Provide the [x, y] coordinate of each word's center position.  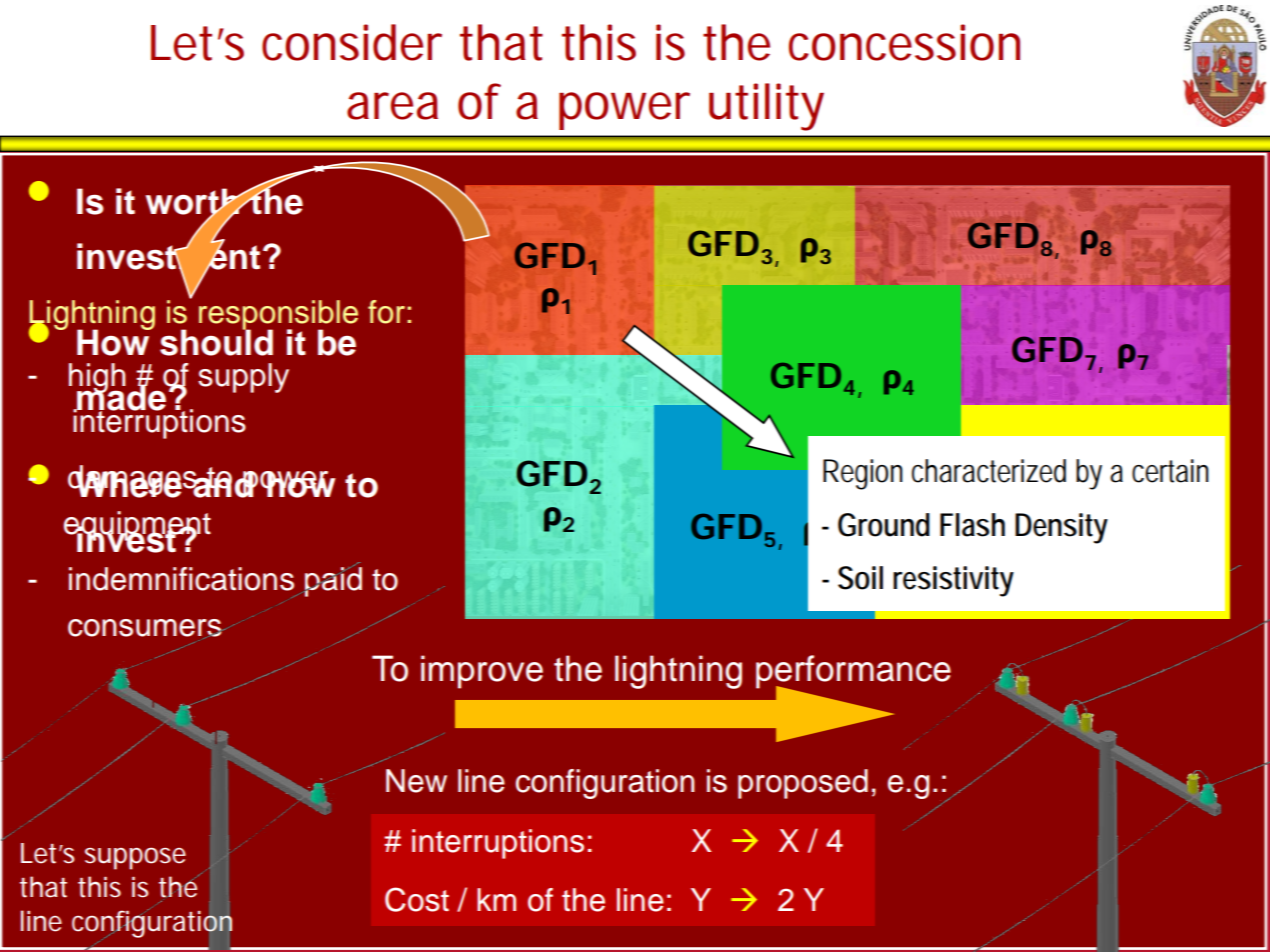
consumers [146, 628]
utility [766, 107]
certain [1170, 471]
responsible [278, 316]
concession [904, 42]
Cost [417, 899]
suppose [135, 858]
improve [482, 672]
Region [863, 474]
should [216, 342]
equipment [137, 527]
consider [352, 42]
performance [853, 673]
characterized [989, 471]
